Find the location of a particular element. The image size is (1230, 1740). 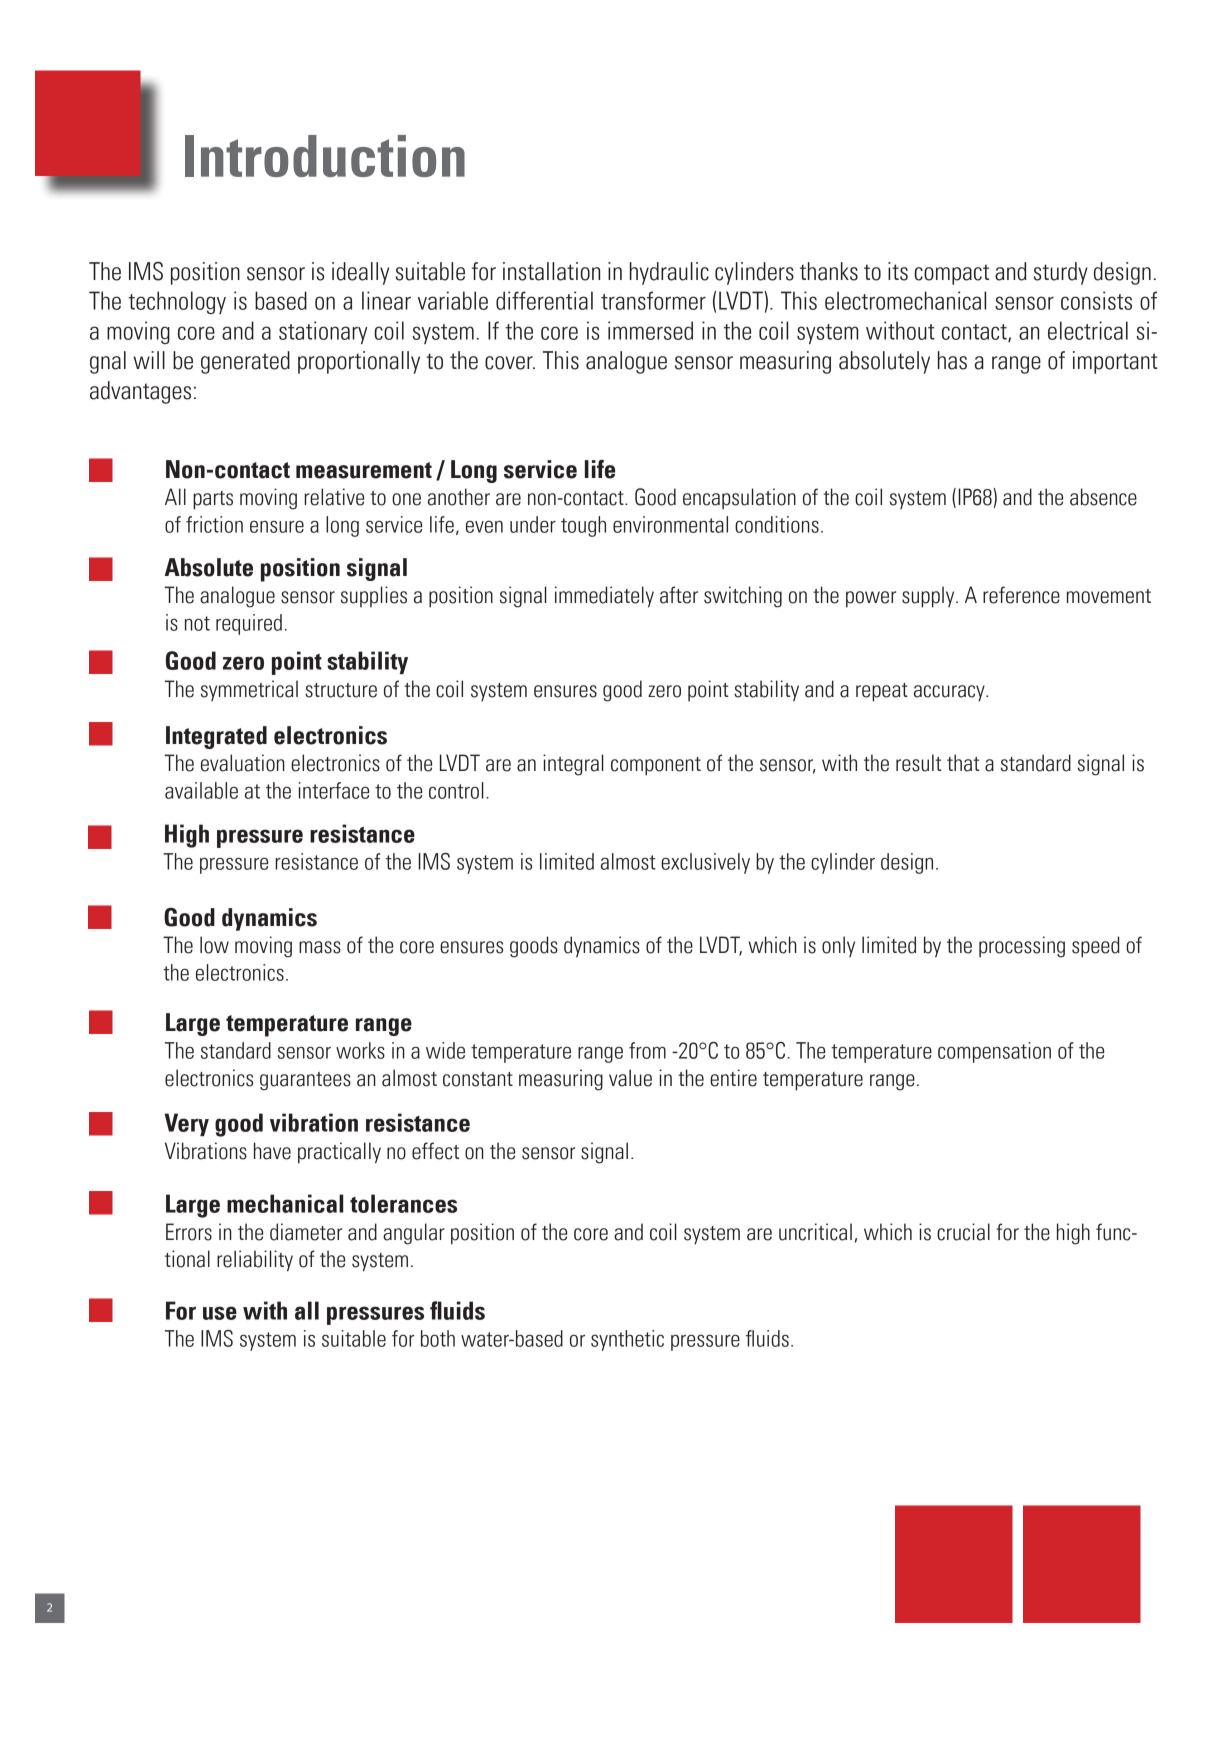

use is located at coordinates (220, 1313).
